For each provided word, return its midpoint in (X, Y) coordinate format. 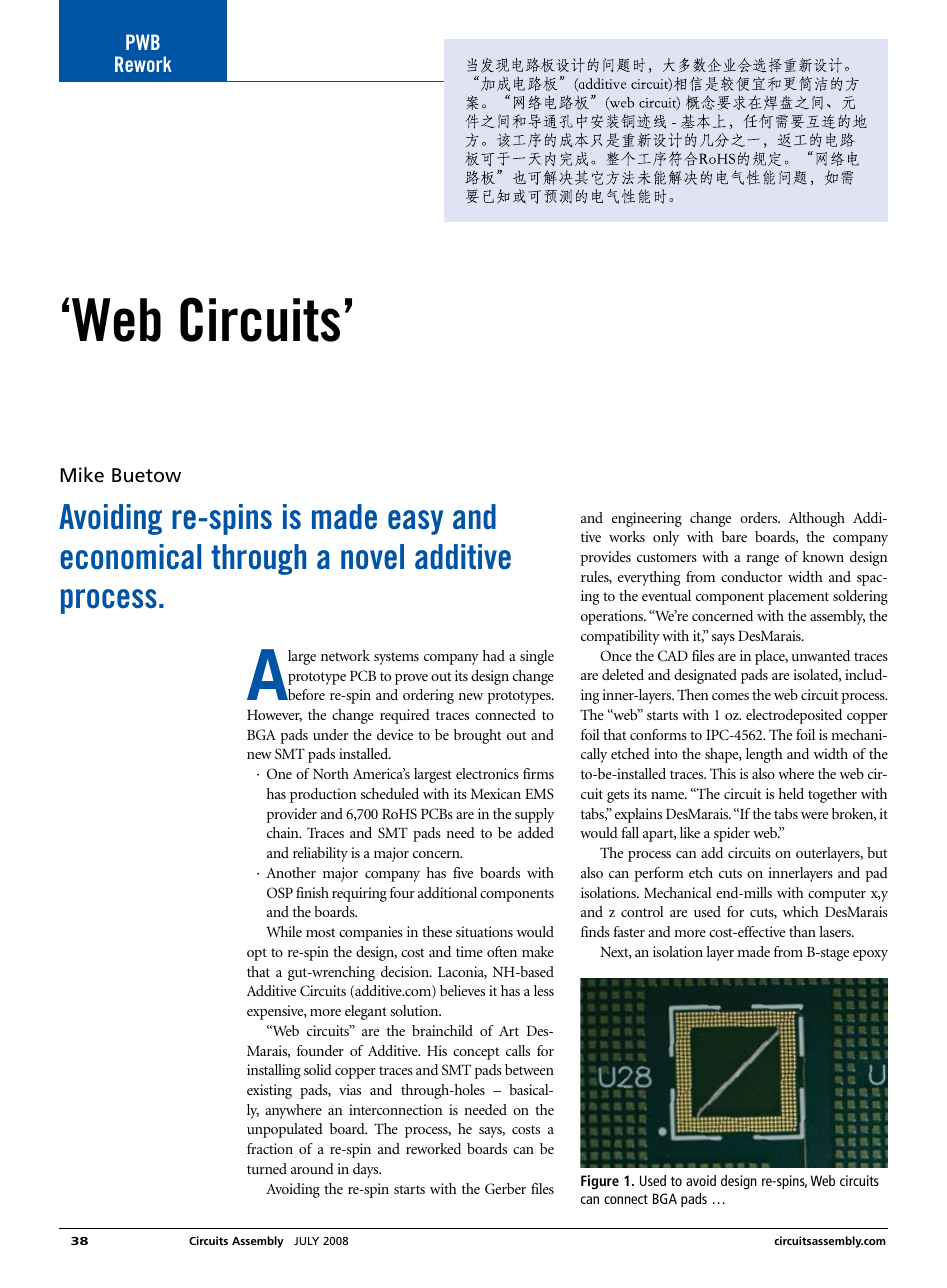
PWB (143, 42)
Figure (600, 1182)
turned (267, 1168)
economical (130, 557)
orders (760, 517)
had (494, 655)
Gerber (505, 1188)
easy (415, 522)
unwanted (820, 655)
